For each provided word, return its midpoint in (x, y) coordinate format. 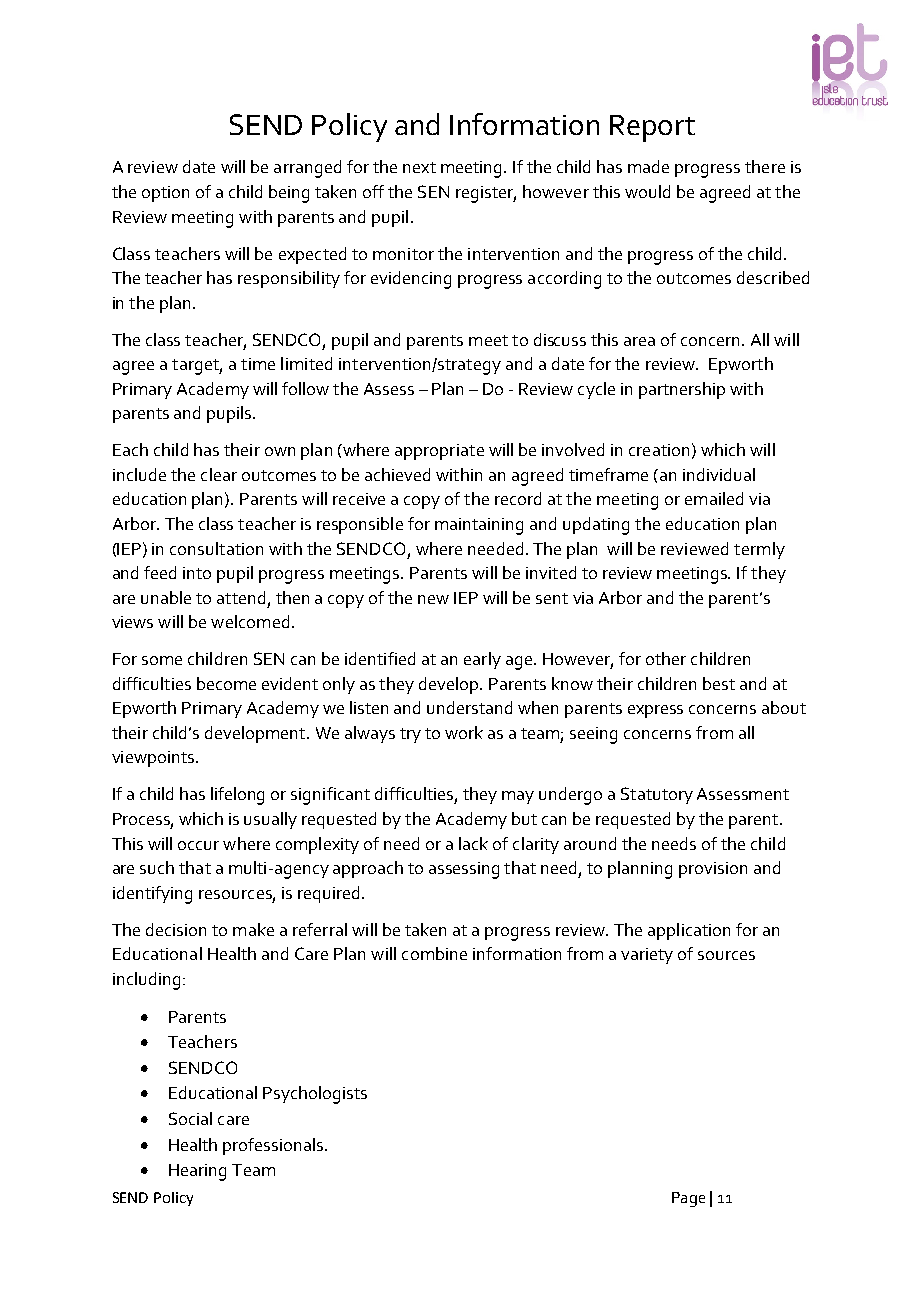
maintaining (479, 526)
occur (198, 845)
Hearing (197, 1172)
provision (713, 870)
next (419, 167)
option (165, 194)
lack (473, 843)
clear (219, 474)
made (648, 166)
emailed (714, 498)
